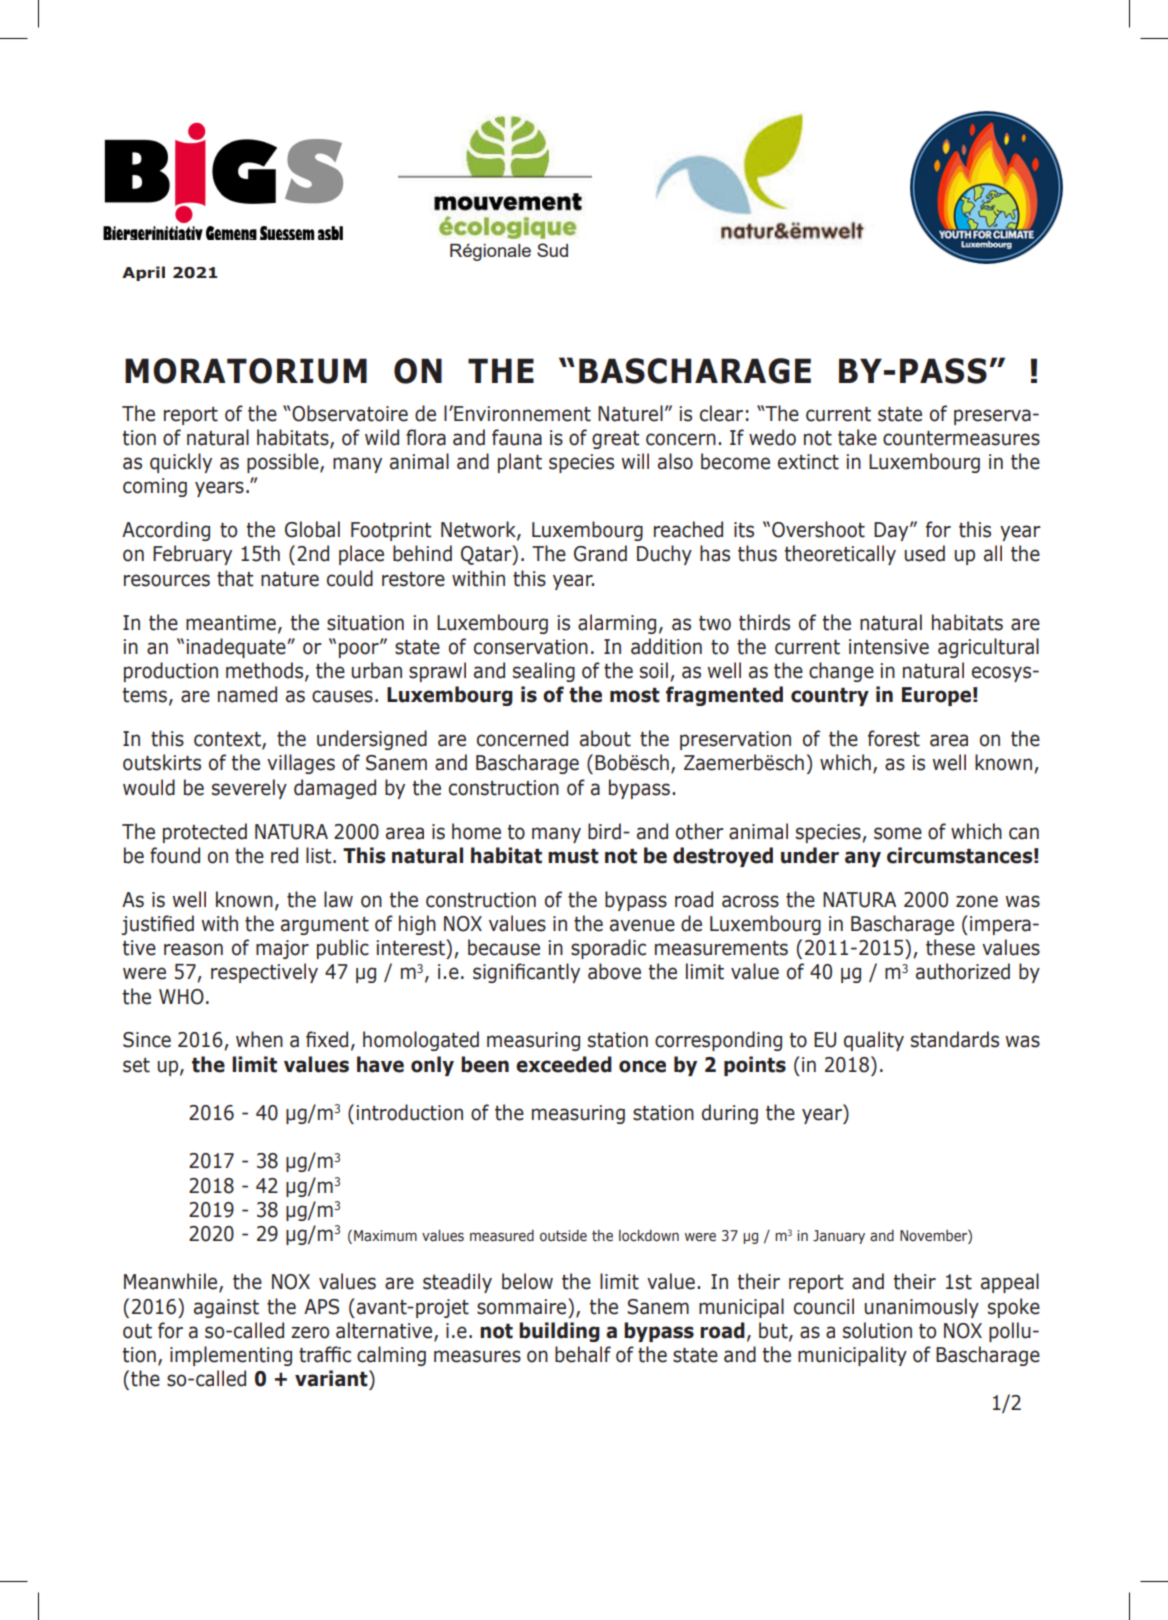 The height and width of the screenshot is (1620, 1168). What do you see at coordinates (889, 647) in the screenshot?
I see `intensive` at bounding box center [889, 647].
